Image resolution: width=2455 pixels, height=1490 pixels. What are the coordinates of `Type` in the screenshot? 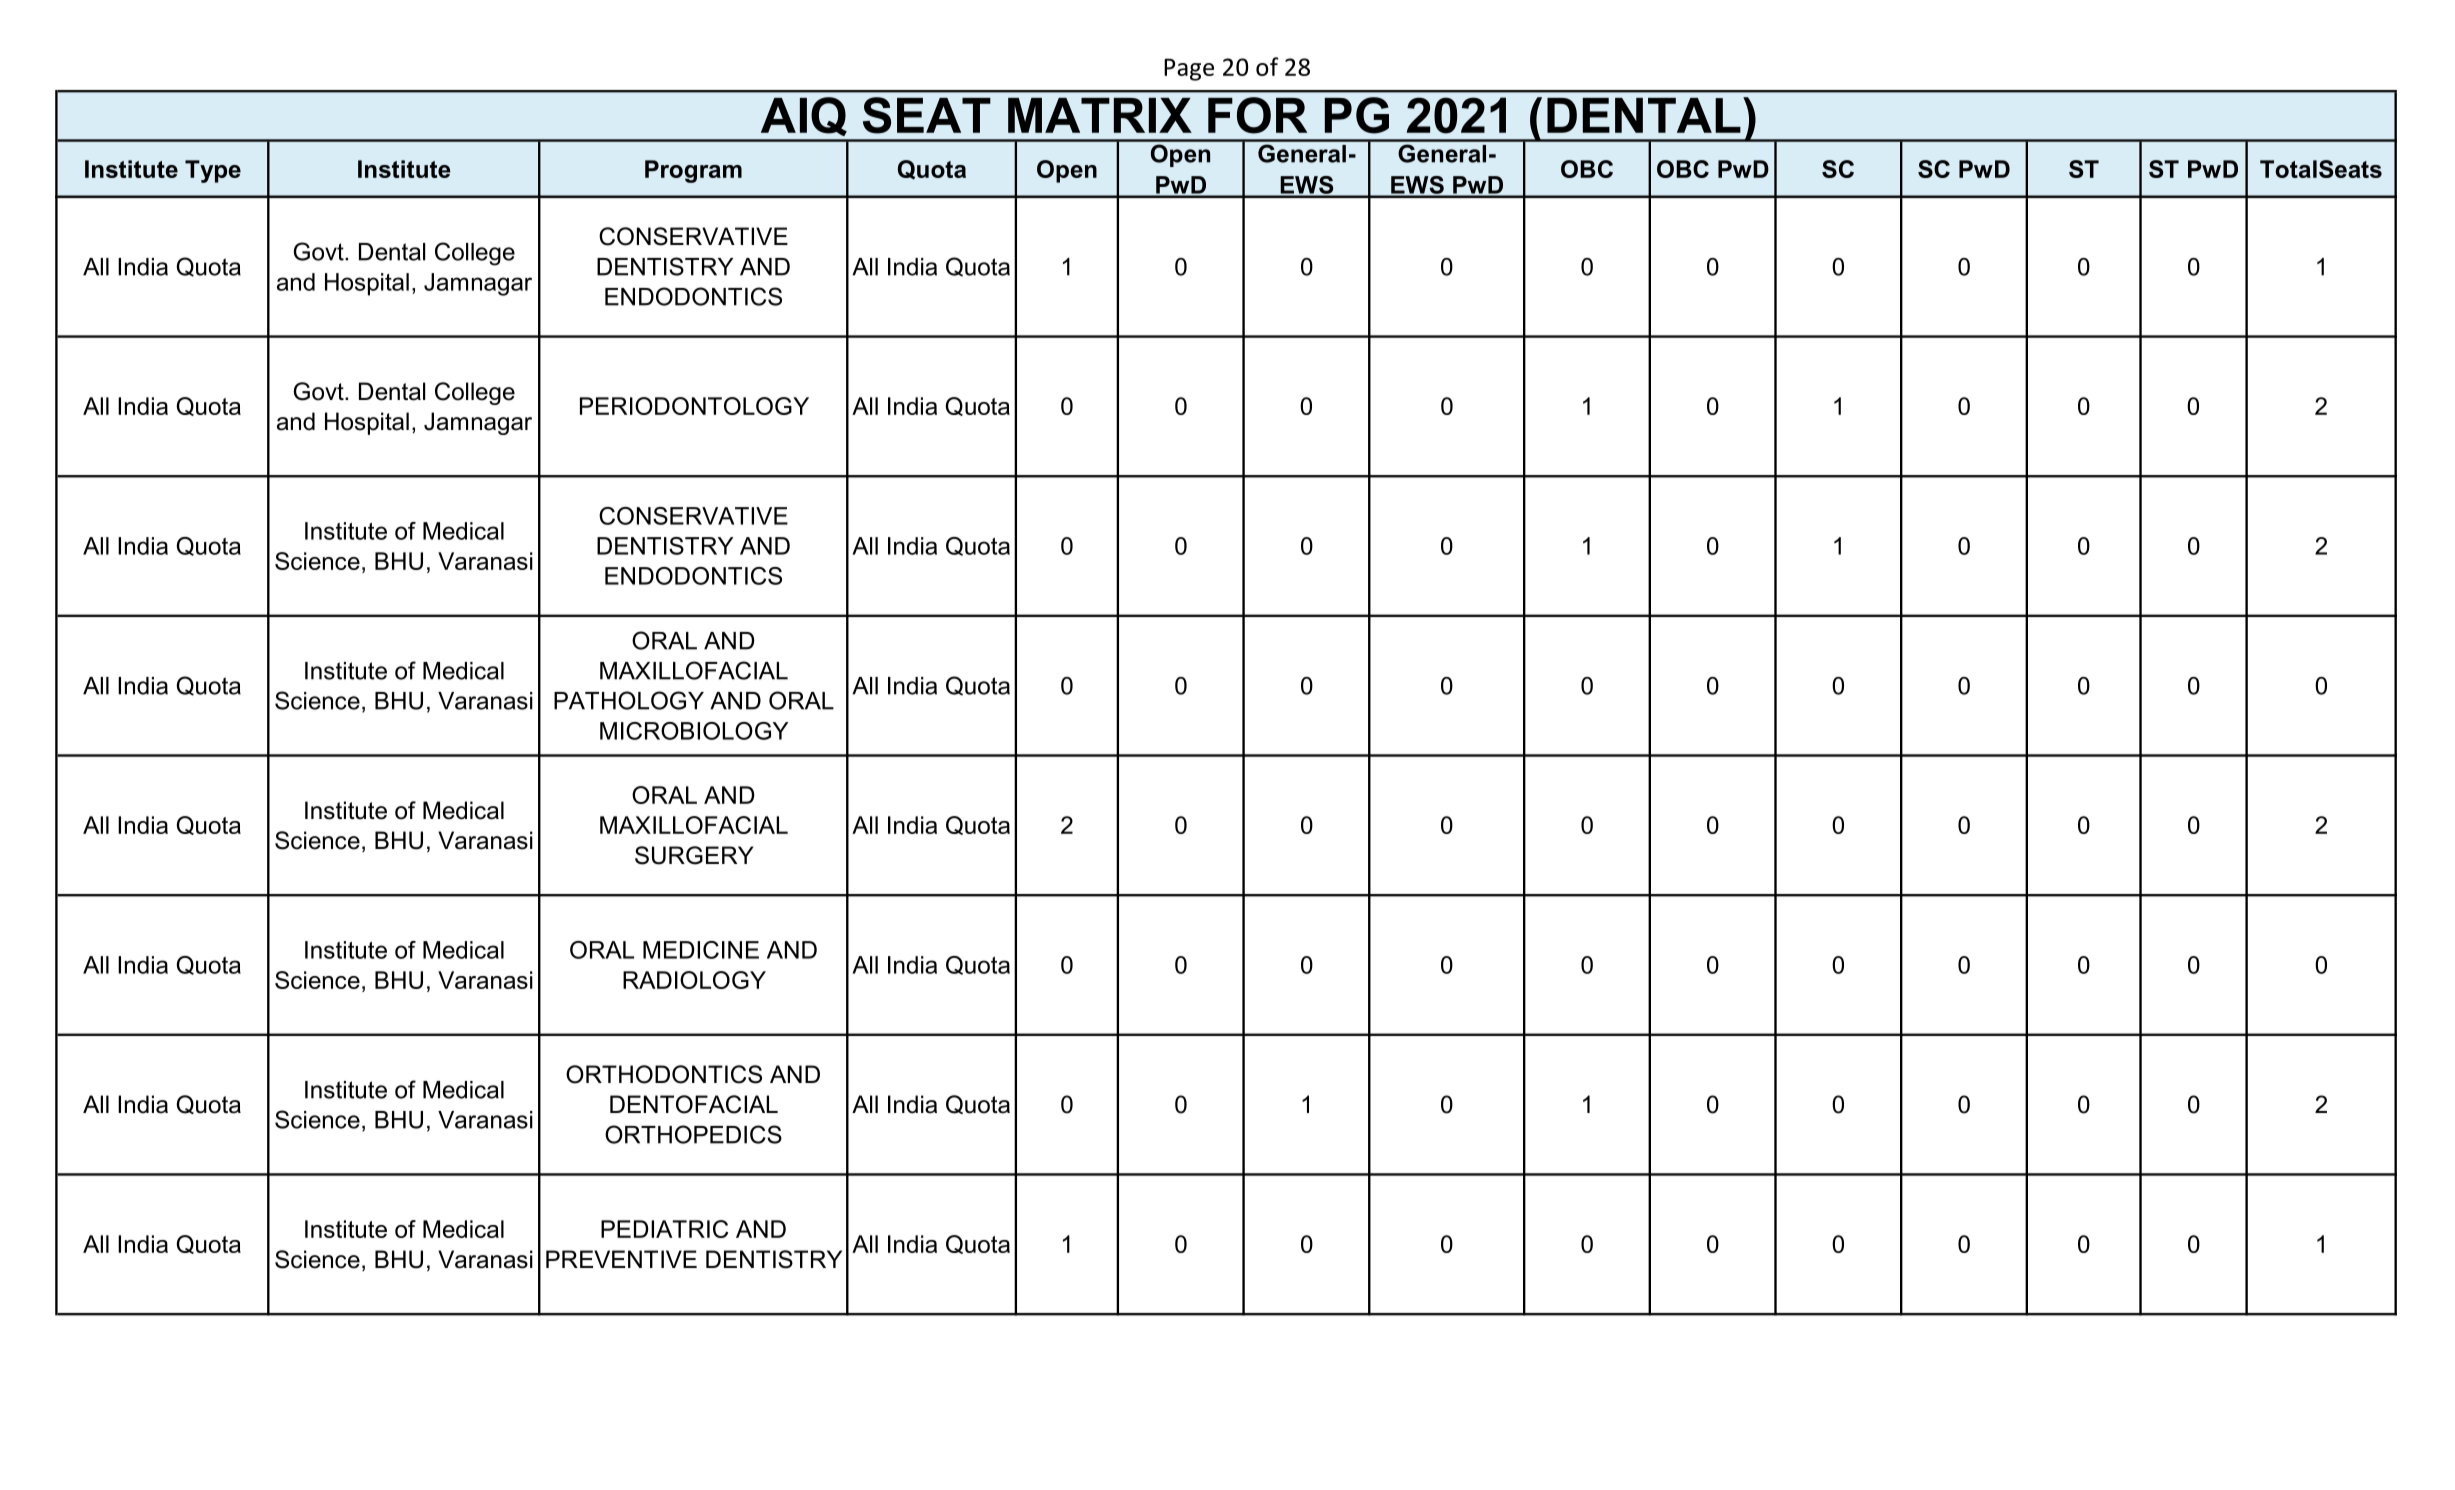 It's located at (213, 171).
